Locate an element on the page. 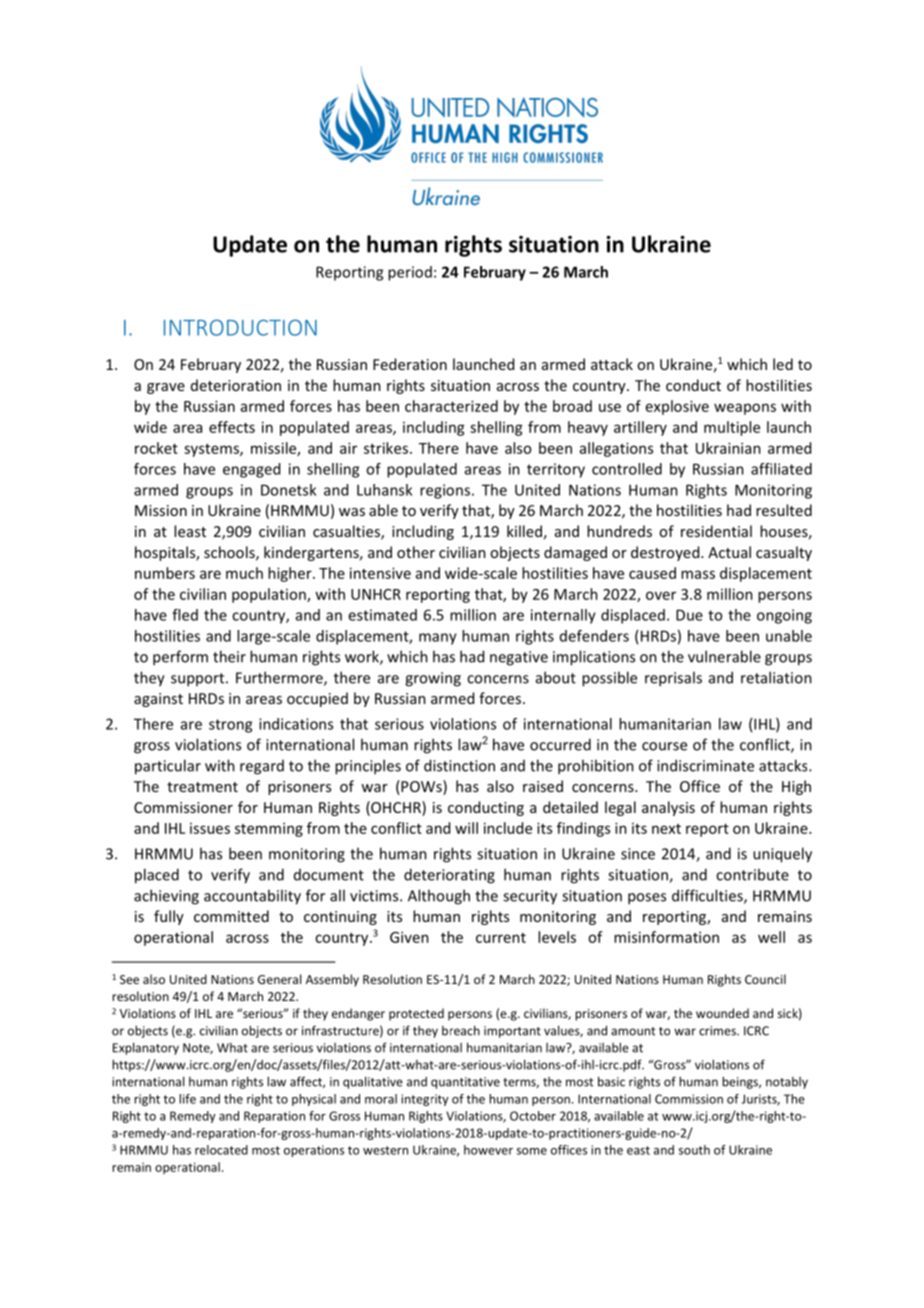  relocated is located at coordinates (221, 1150).
